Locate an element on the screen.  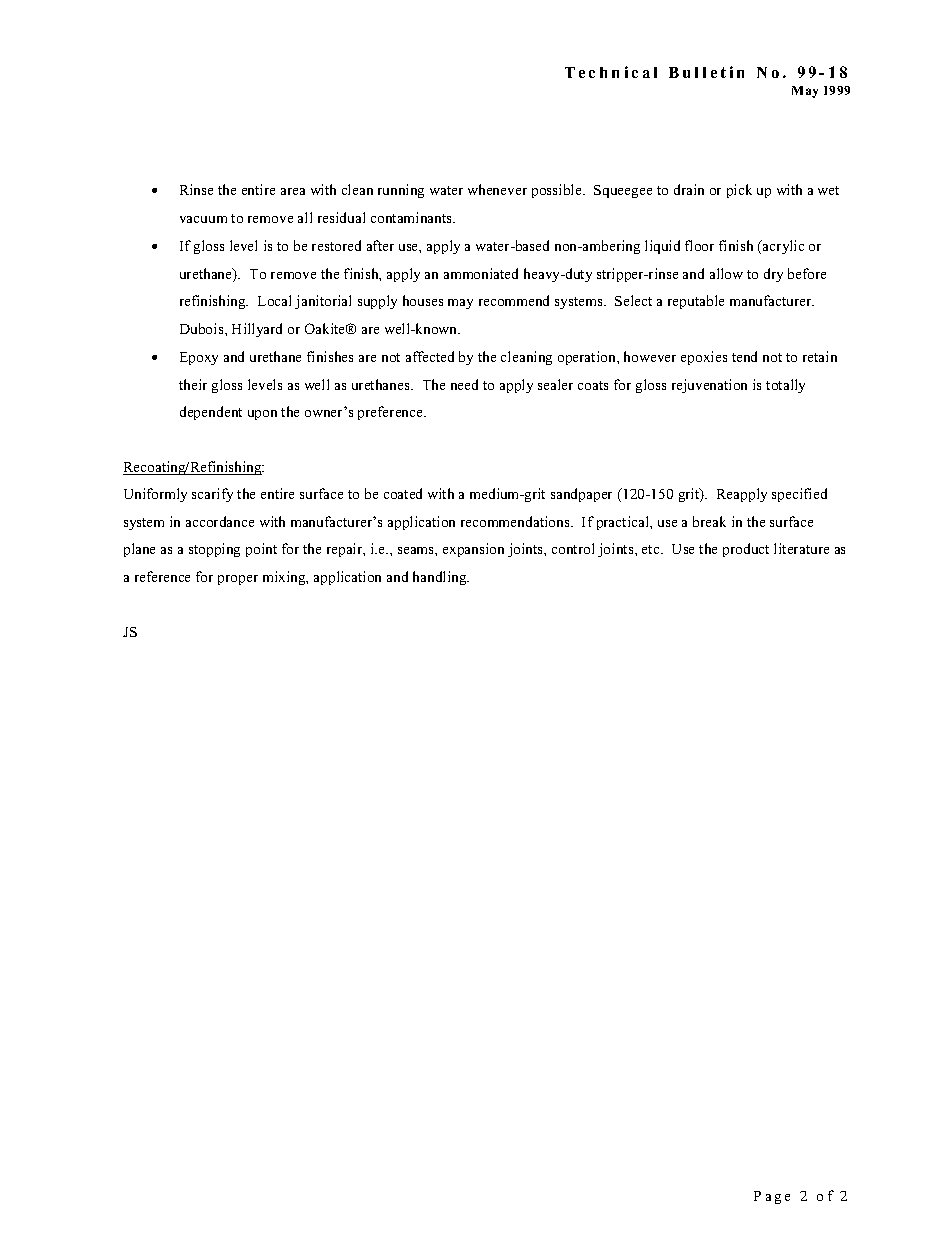
houses is located at coordinates (423, 300).
